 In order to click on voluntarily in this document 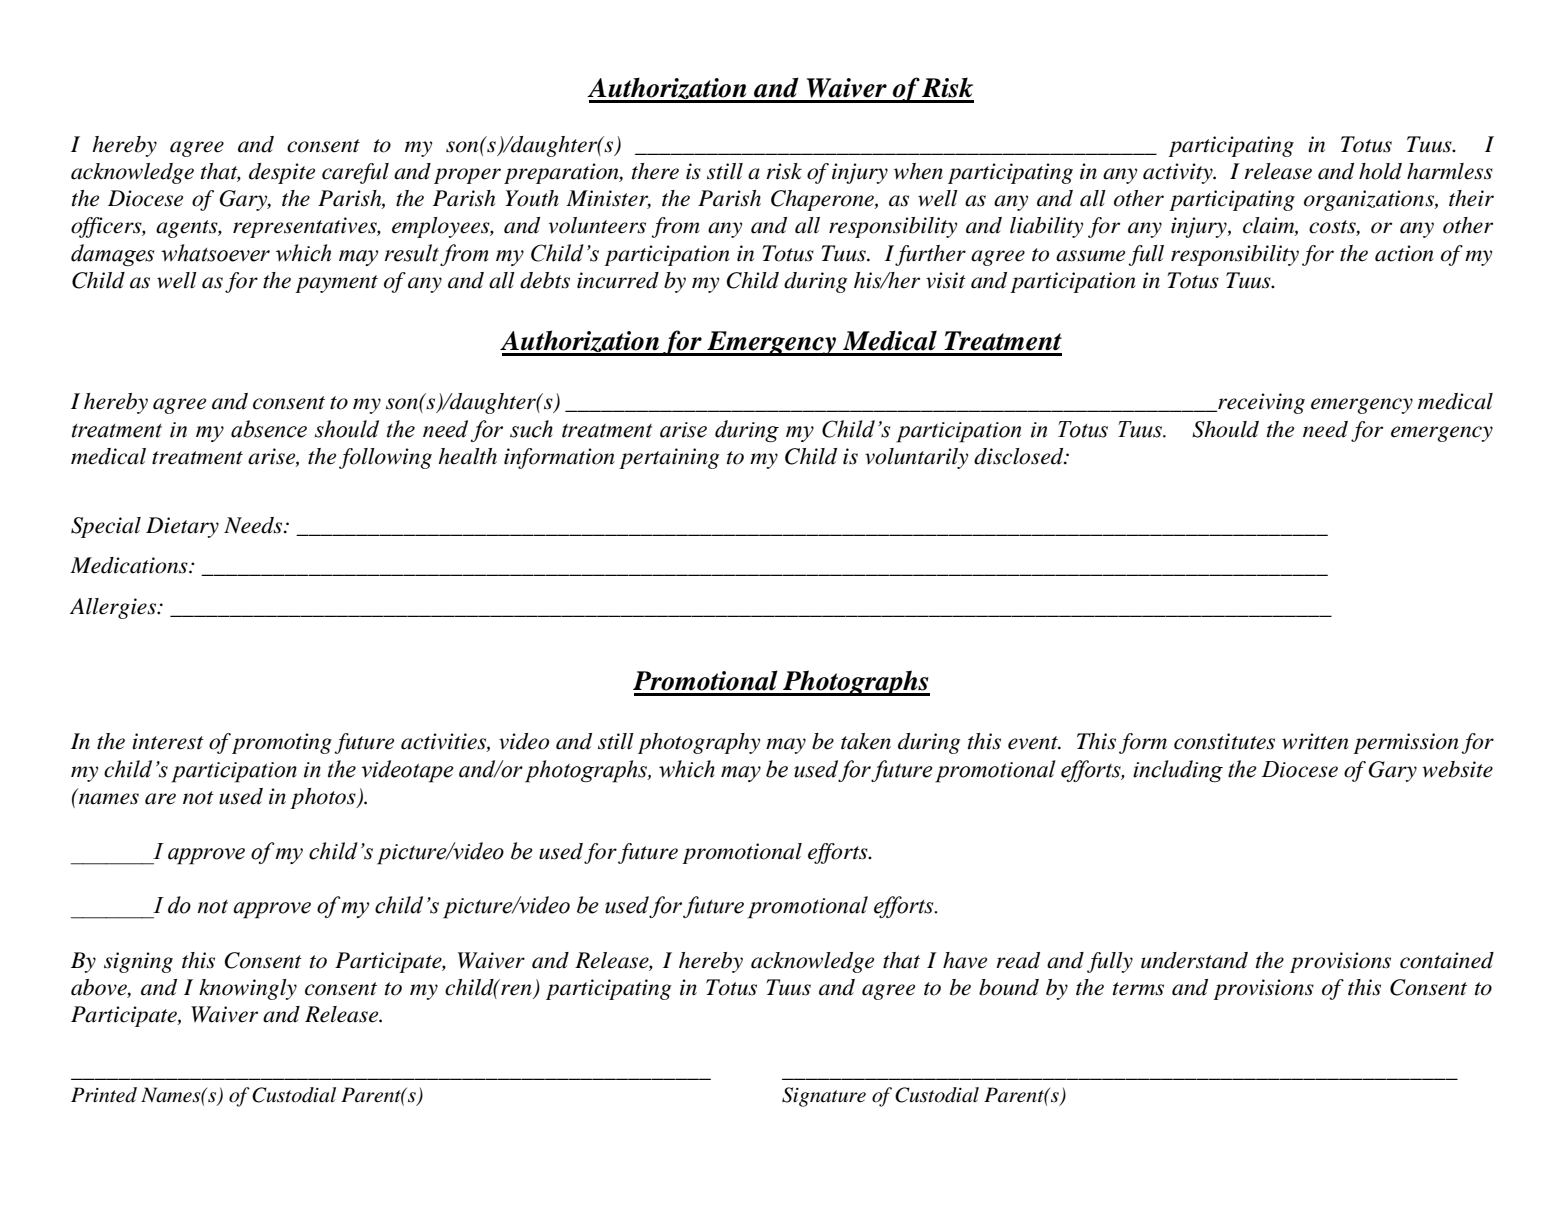, I will do `click(916, 458)`.
